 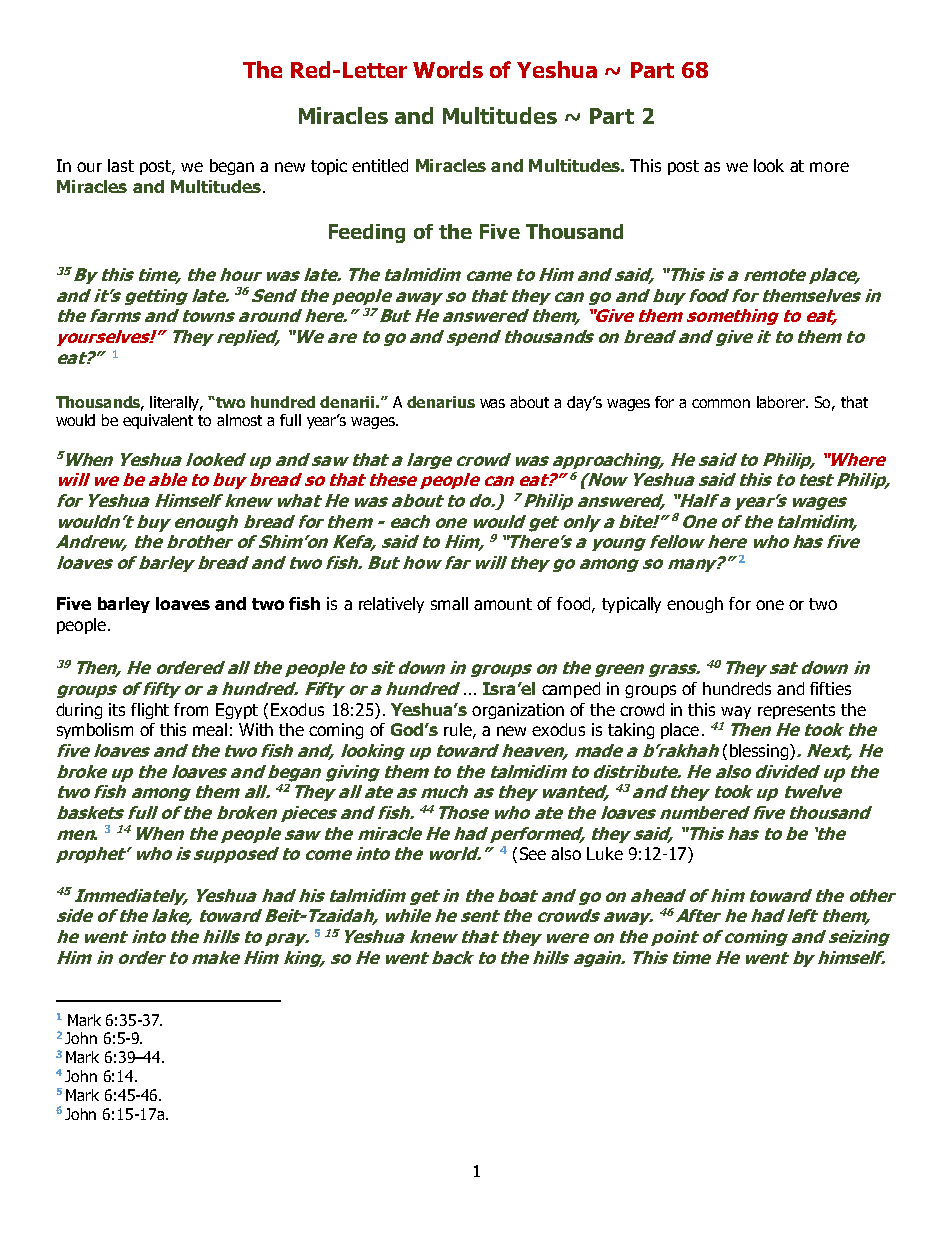 I want to click on equivalent, so click(x=158, y=421).
